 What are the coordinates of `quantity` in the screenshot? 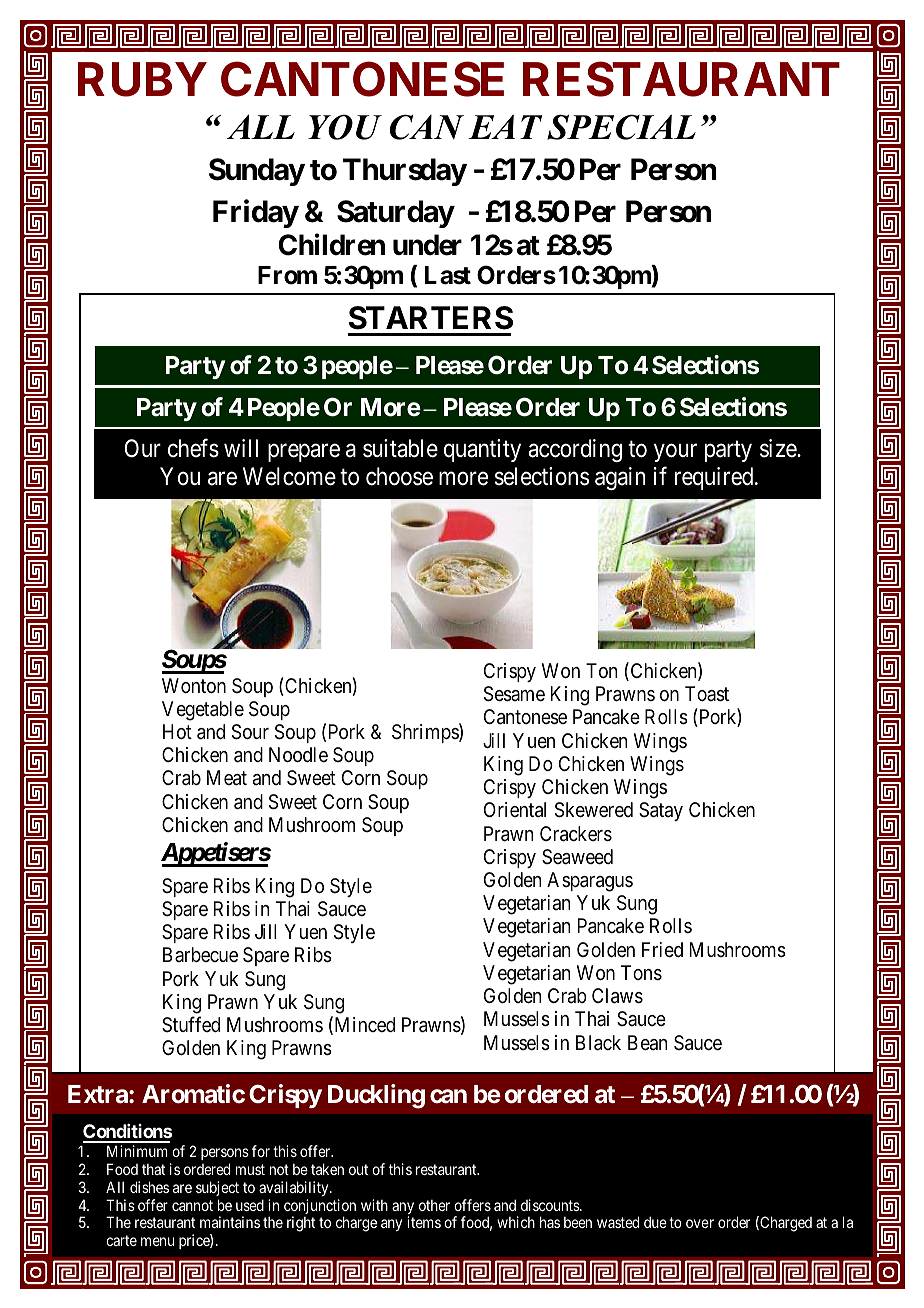 It's located at (482, 450).
